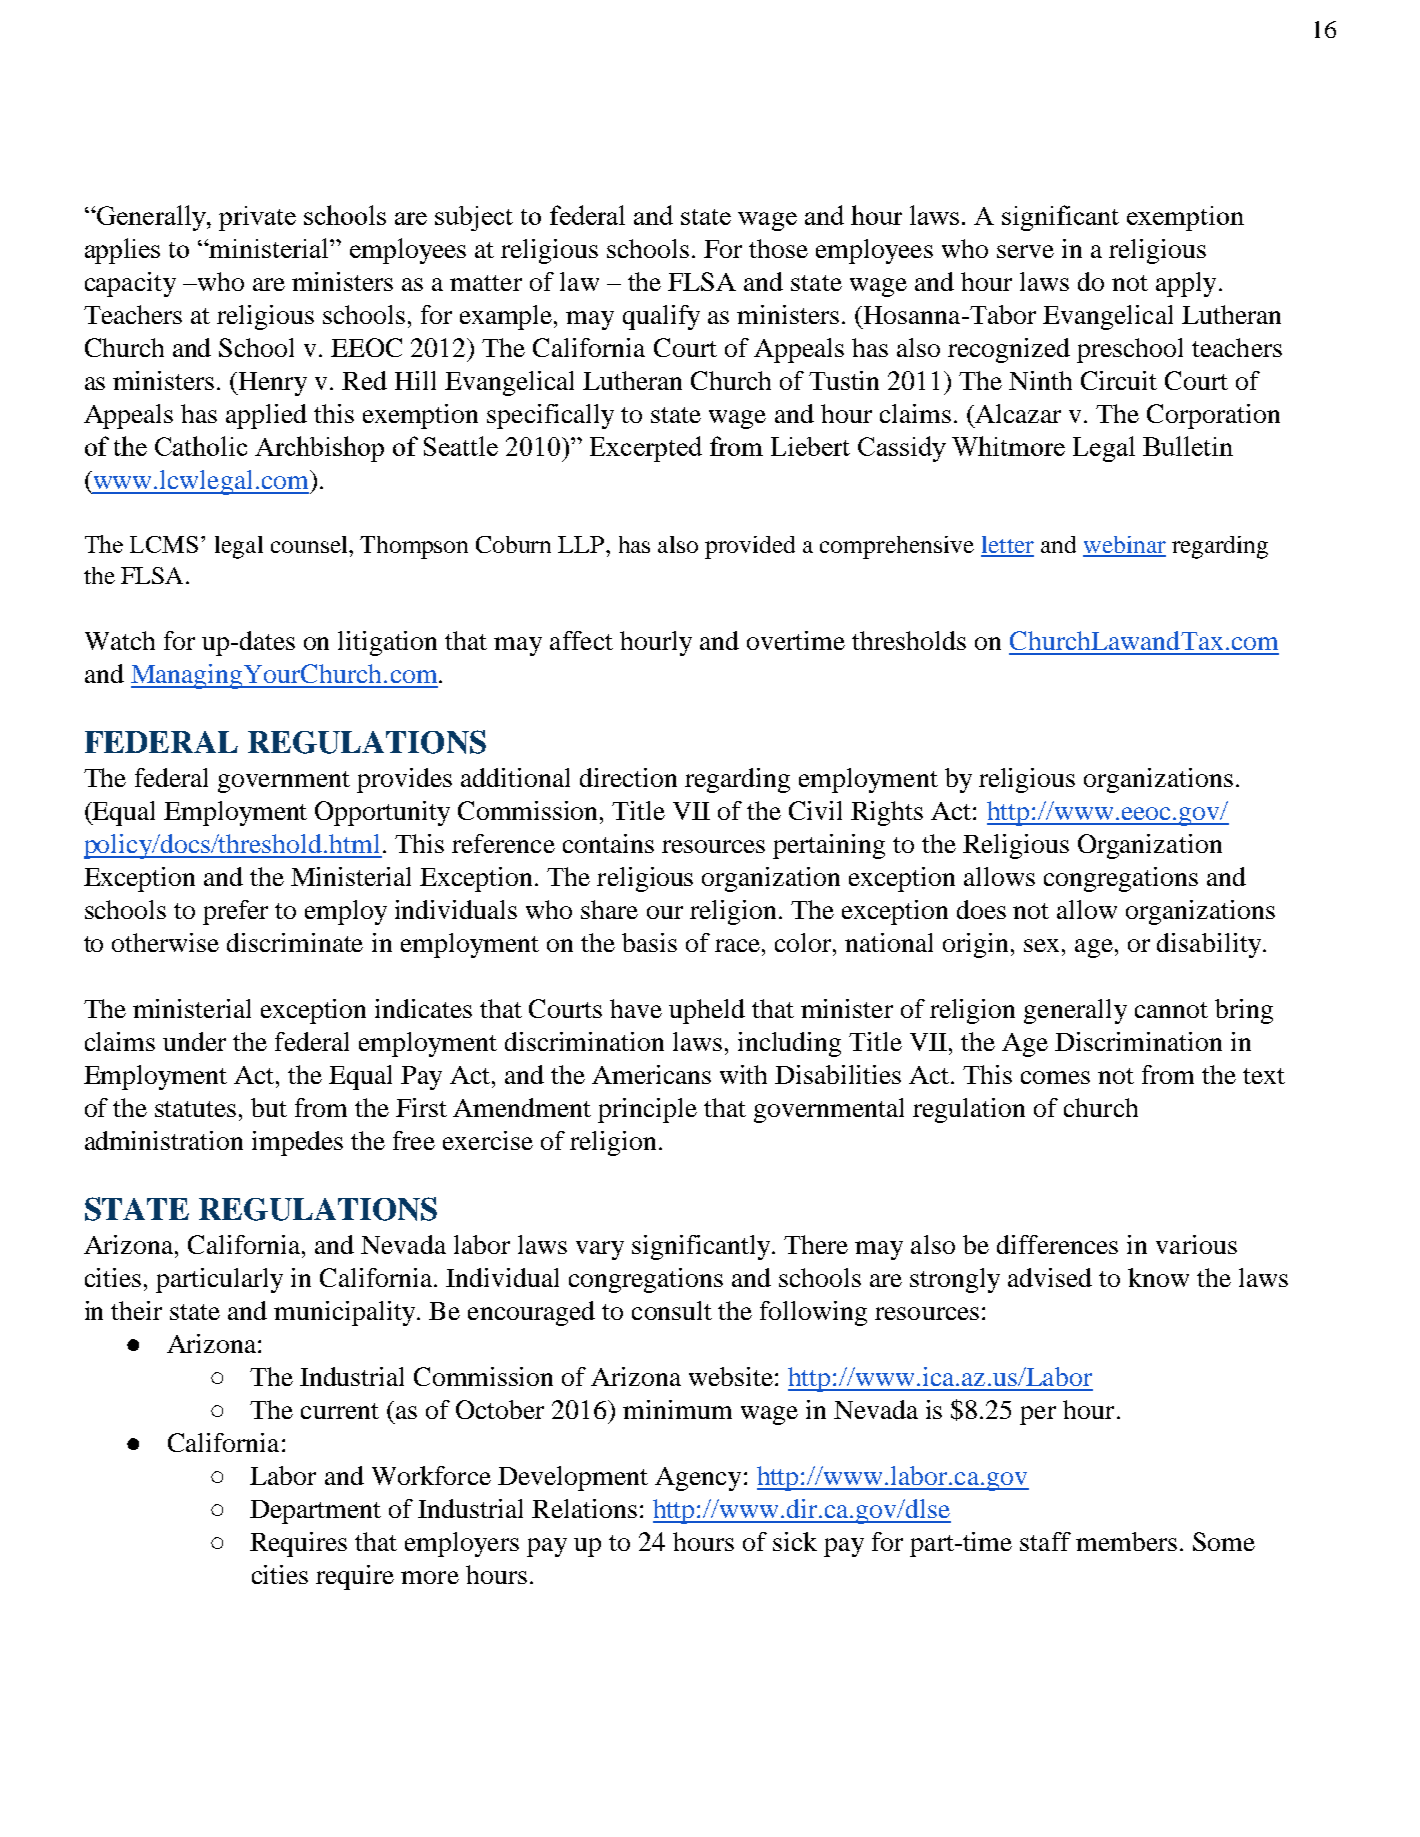 The width and height of the screenshot is (1420, 1837). What do you see at coordinates (297, 1143) in the screenshot?
I see `impedes` at bounding box center [297, 1143].
